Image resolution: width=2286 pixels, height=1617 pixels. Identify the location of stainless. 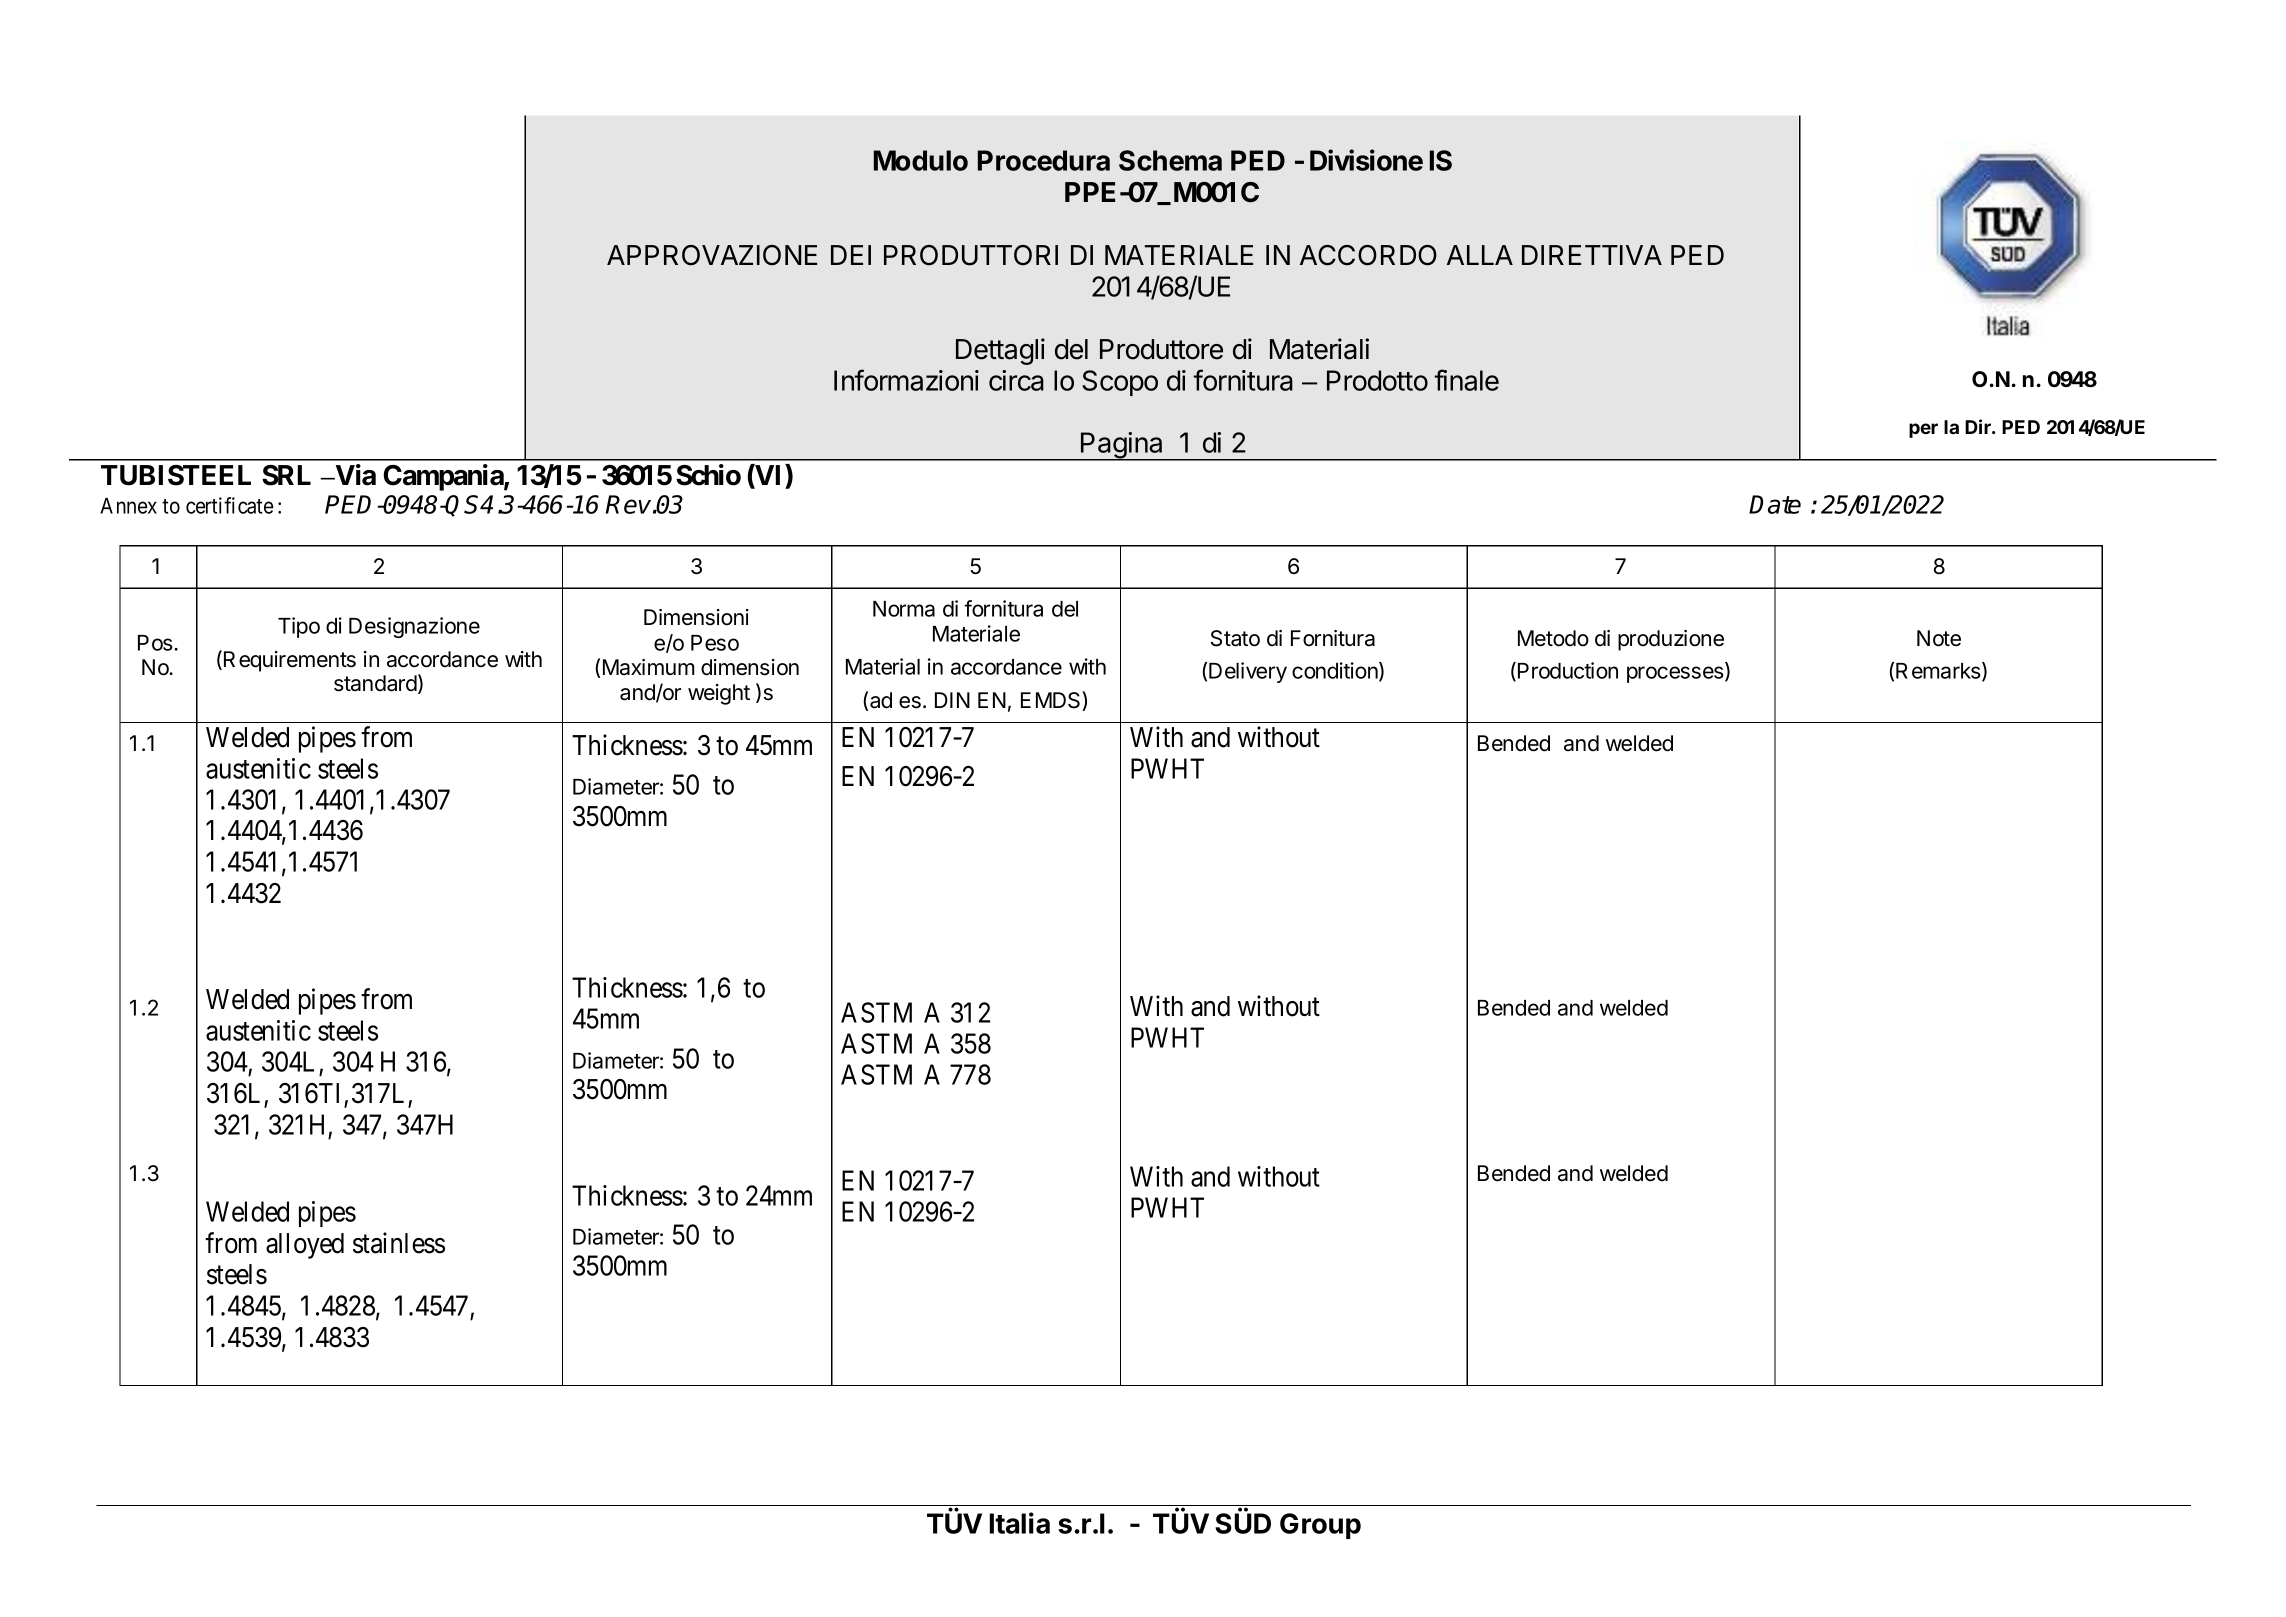
(399, 1243).
